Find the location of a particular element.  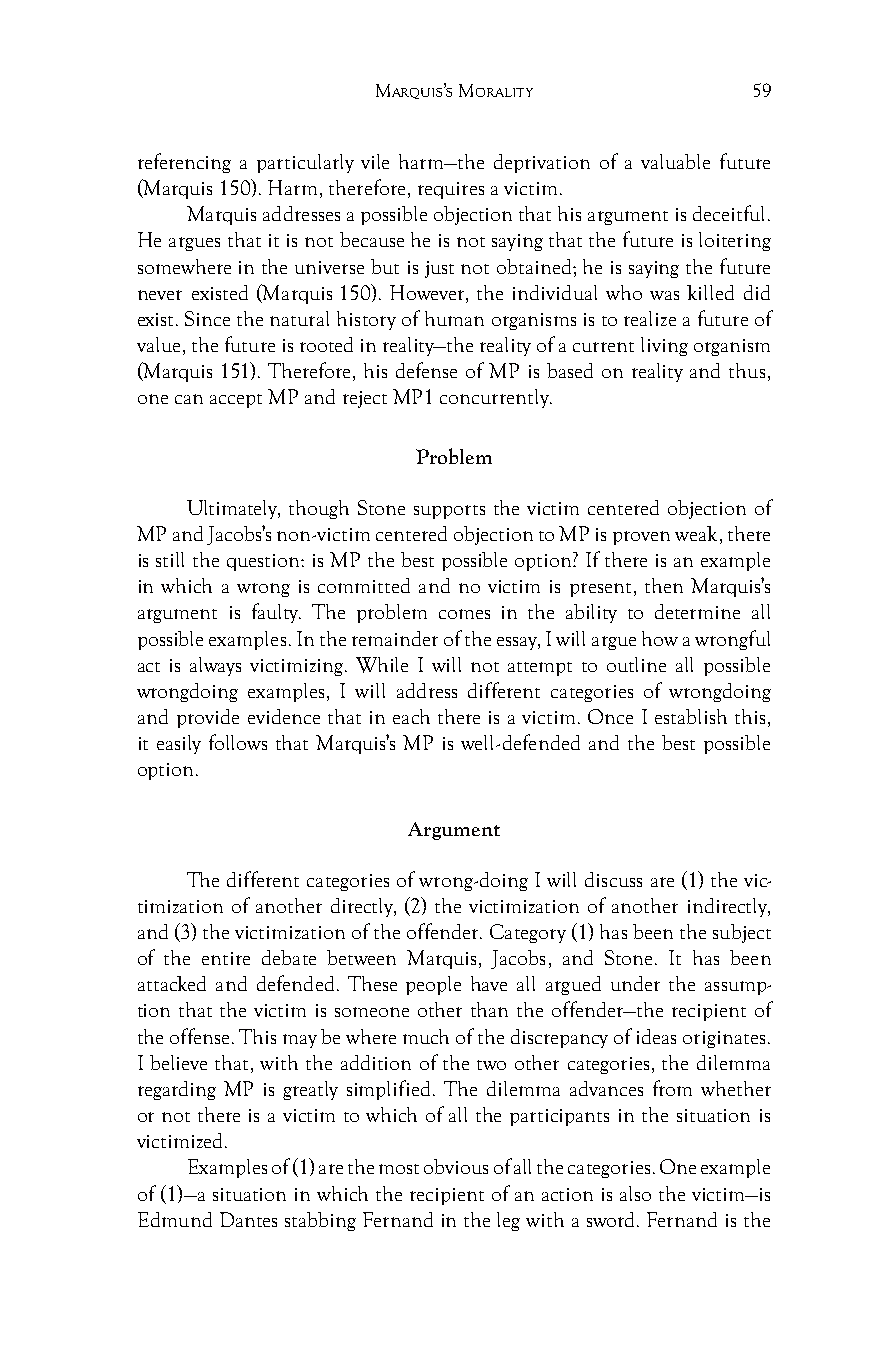

also is located at coordinates (635, 1193).
